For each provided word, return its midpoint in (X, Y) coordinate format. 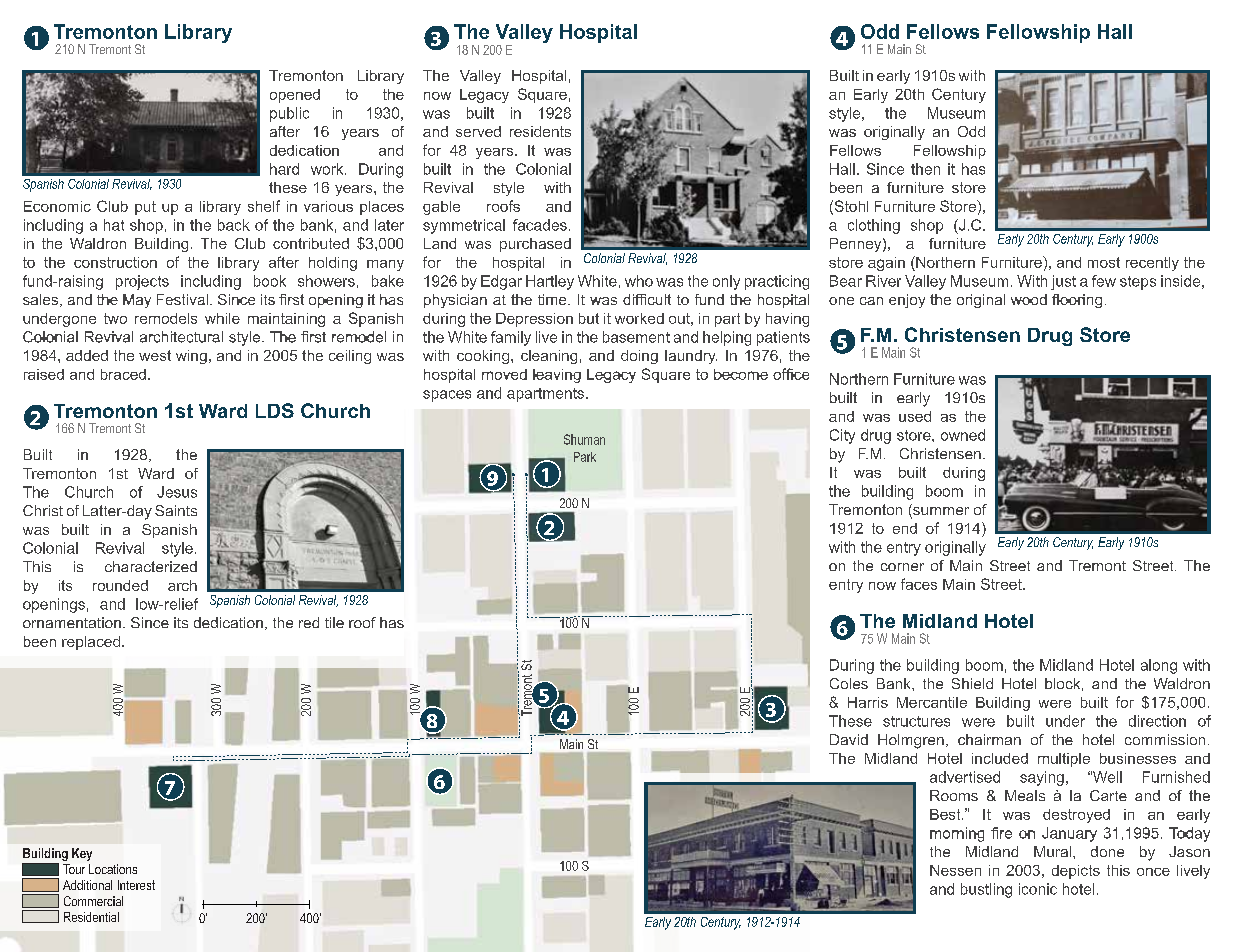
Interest (136, 885)
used (915, 416)
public (289, 114)
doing (639, 357)
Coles (849, 683)
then (925, 169)
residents (540, 131)
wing (191, 357)
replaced (91, 643)
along (1159, 666)
